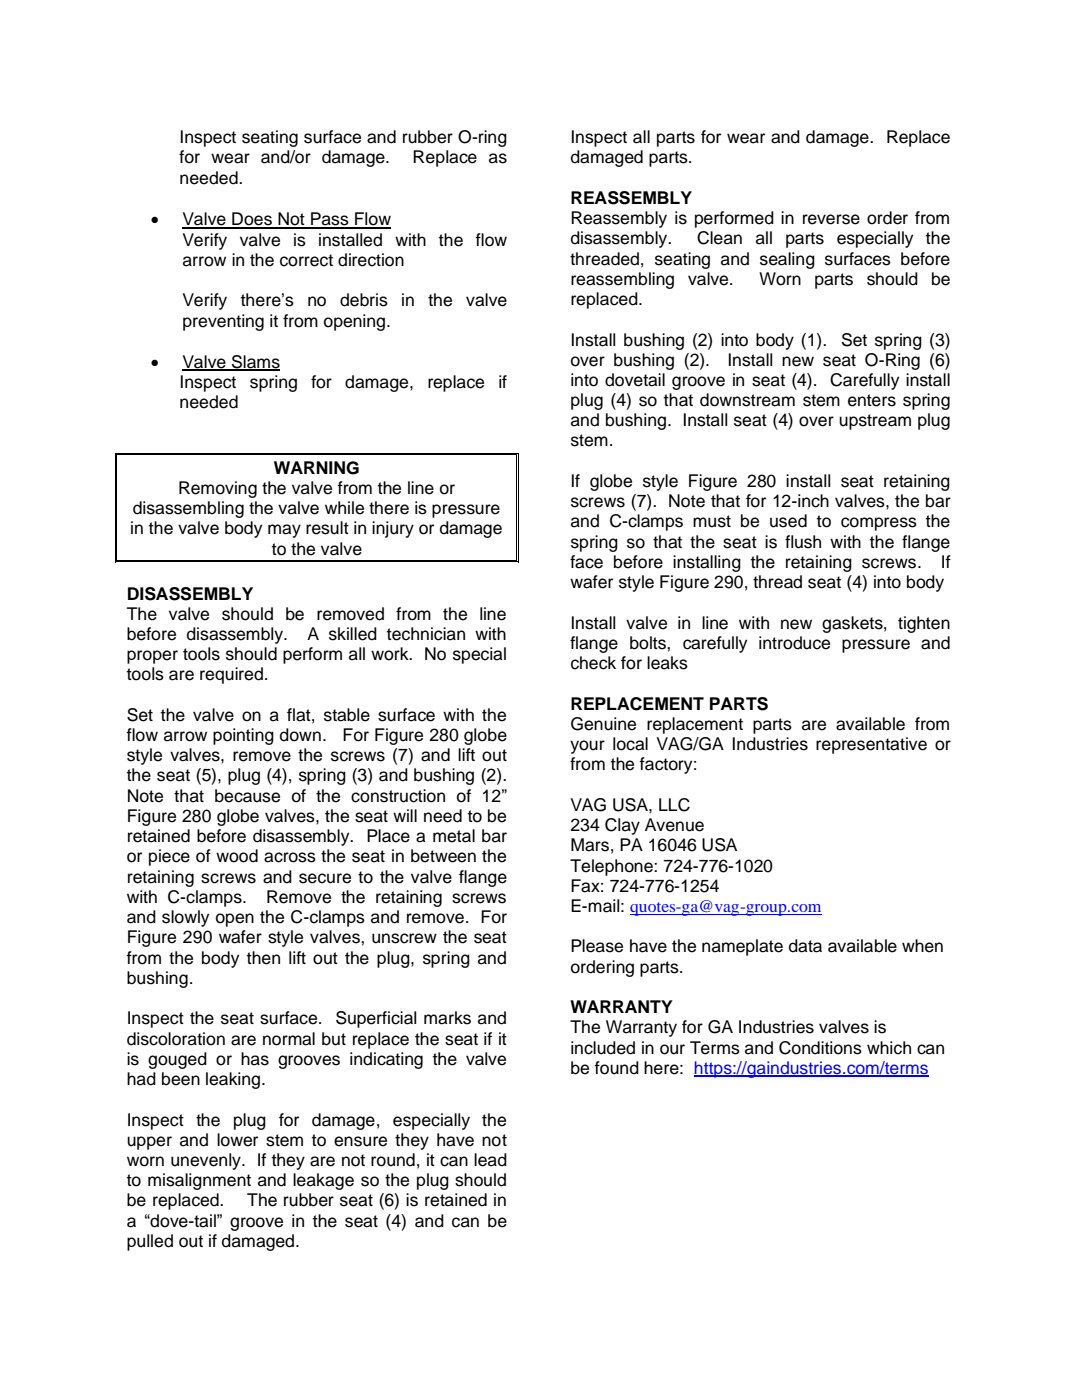  What do you see at coordinates (587, 747) in the image?
I see `your` at bounding box center [587, 747].
